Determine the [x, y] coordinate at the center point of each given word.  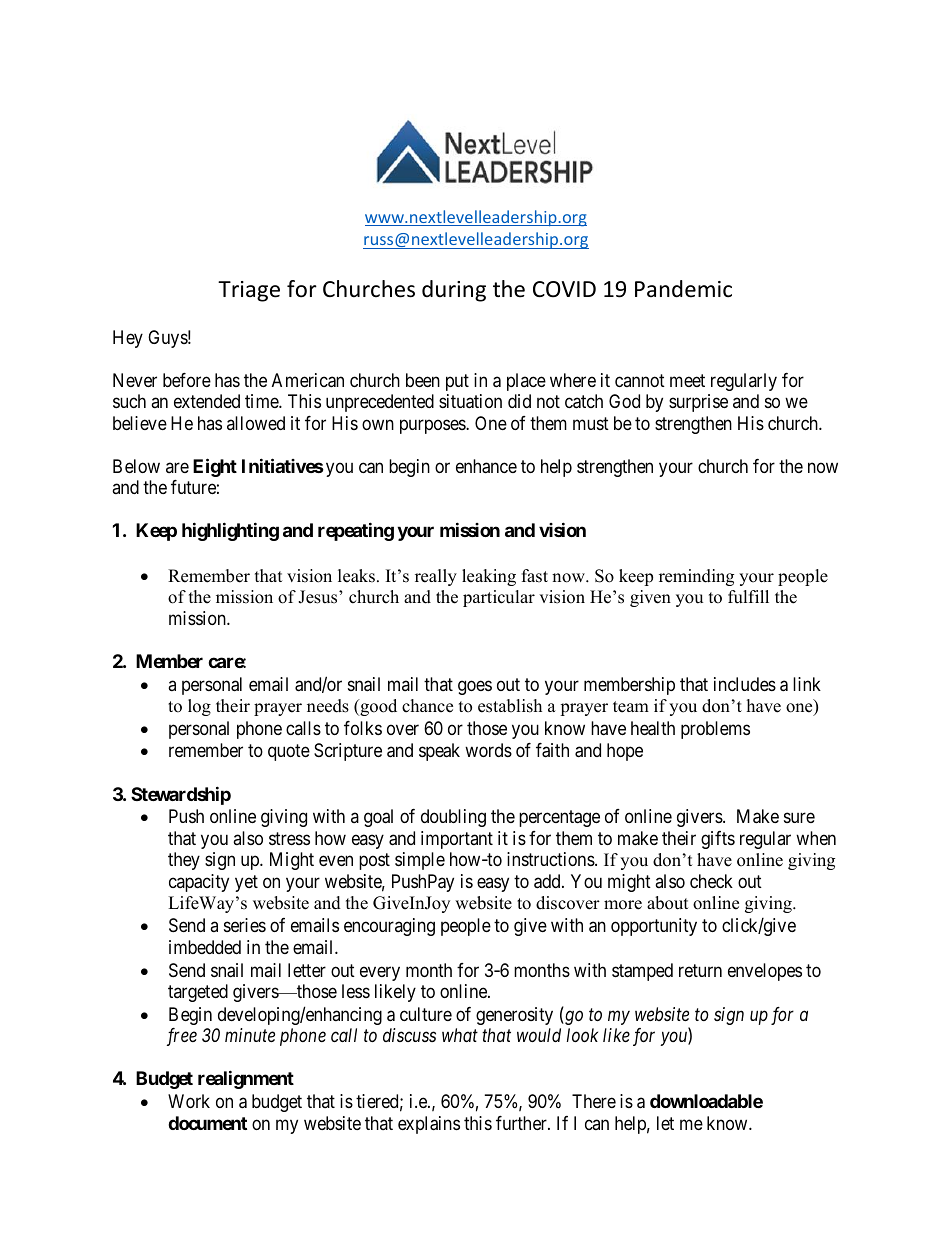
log [199, 707]
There [594, 1101]
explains [429, 1125]
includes [745, 684]
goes [475, 687]
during [454, 291]
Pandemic [683, 289]
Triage [249, 291]
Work [189, 1101]
